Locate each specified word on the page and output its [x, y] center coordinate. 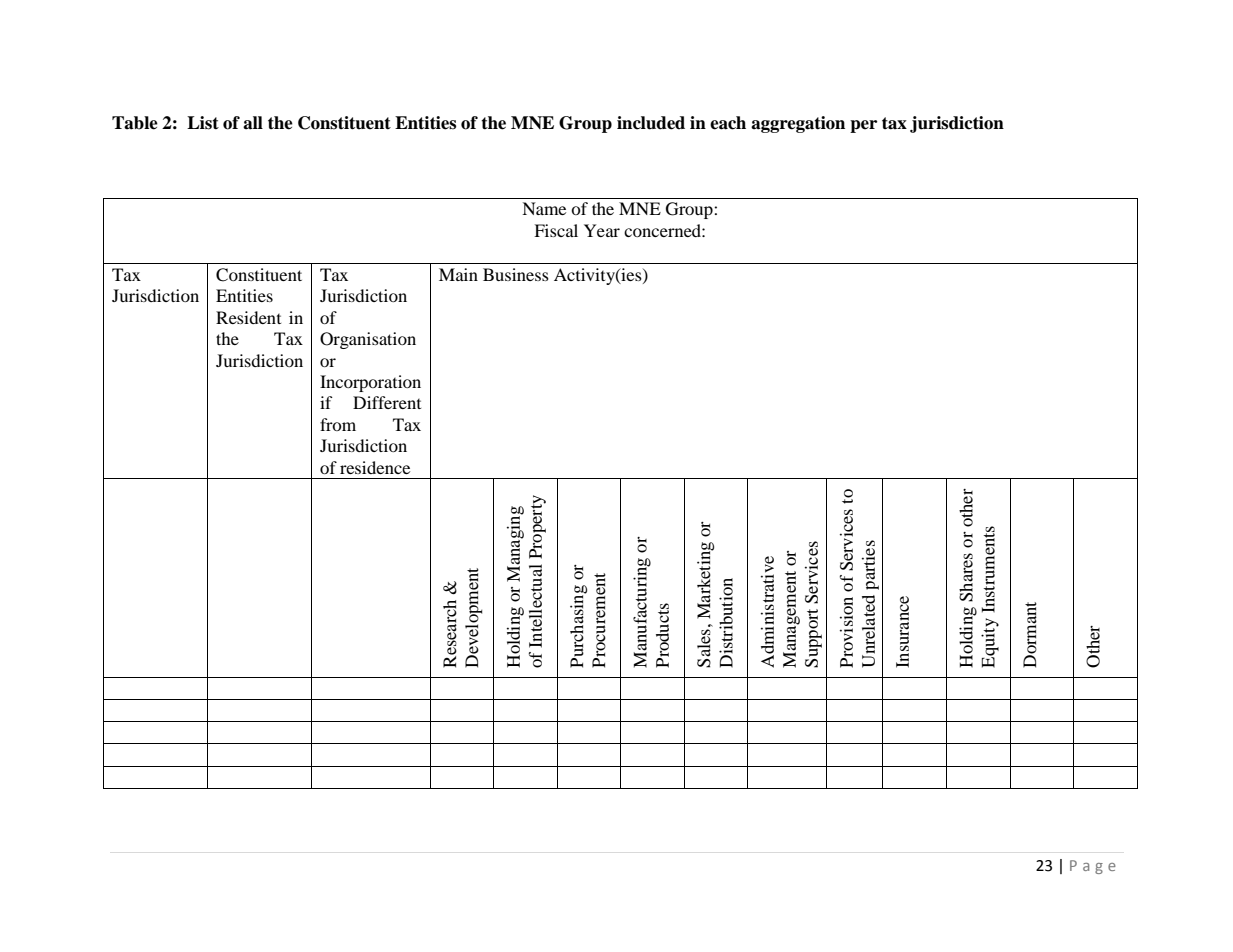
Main [458, 274]
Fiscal [556, 230]
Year [602, 230]
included [651, 123]
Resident [248, 317]
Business [516, 274]
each [728, 123]
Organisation [368, 340]
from [338, 424]
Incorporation [370, 383]
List [203, 123]
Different [387, 402]
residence [375, 467]
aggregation [798, 124]
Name [544, 208]
